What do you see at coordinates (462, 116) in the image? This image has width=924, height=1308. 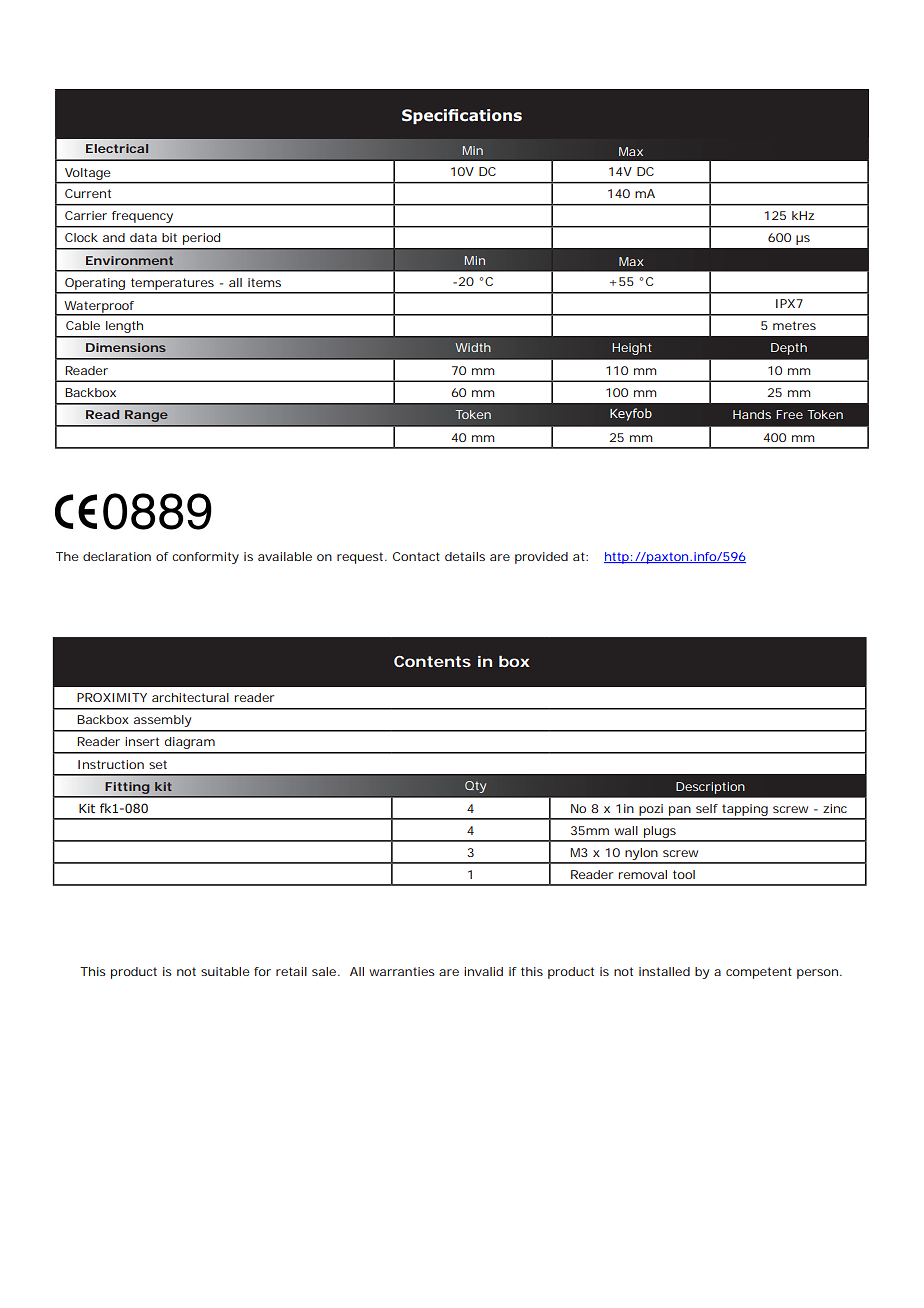 I see `Specifications` at bounding box center [462, 116].
